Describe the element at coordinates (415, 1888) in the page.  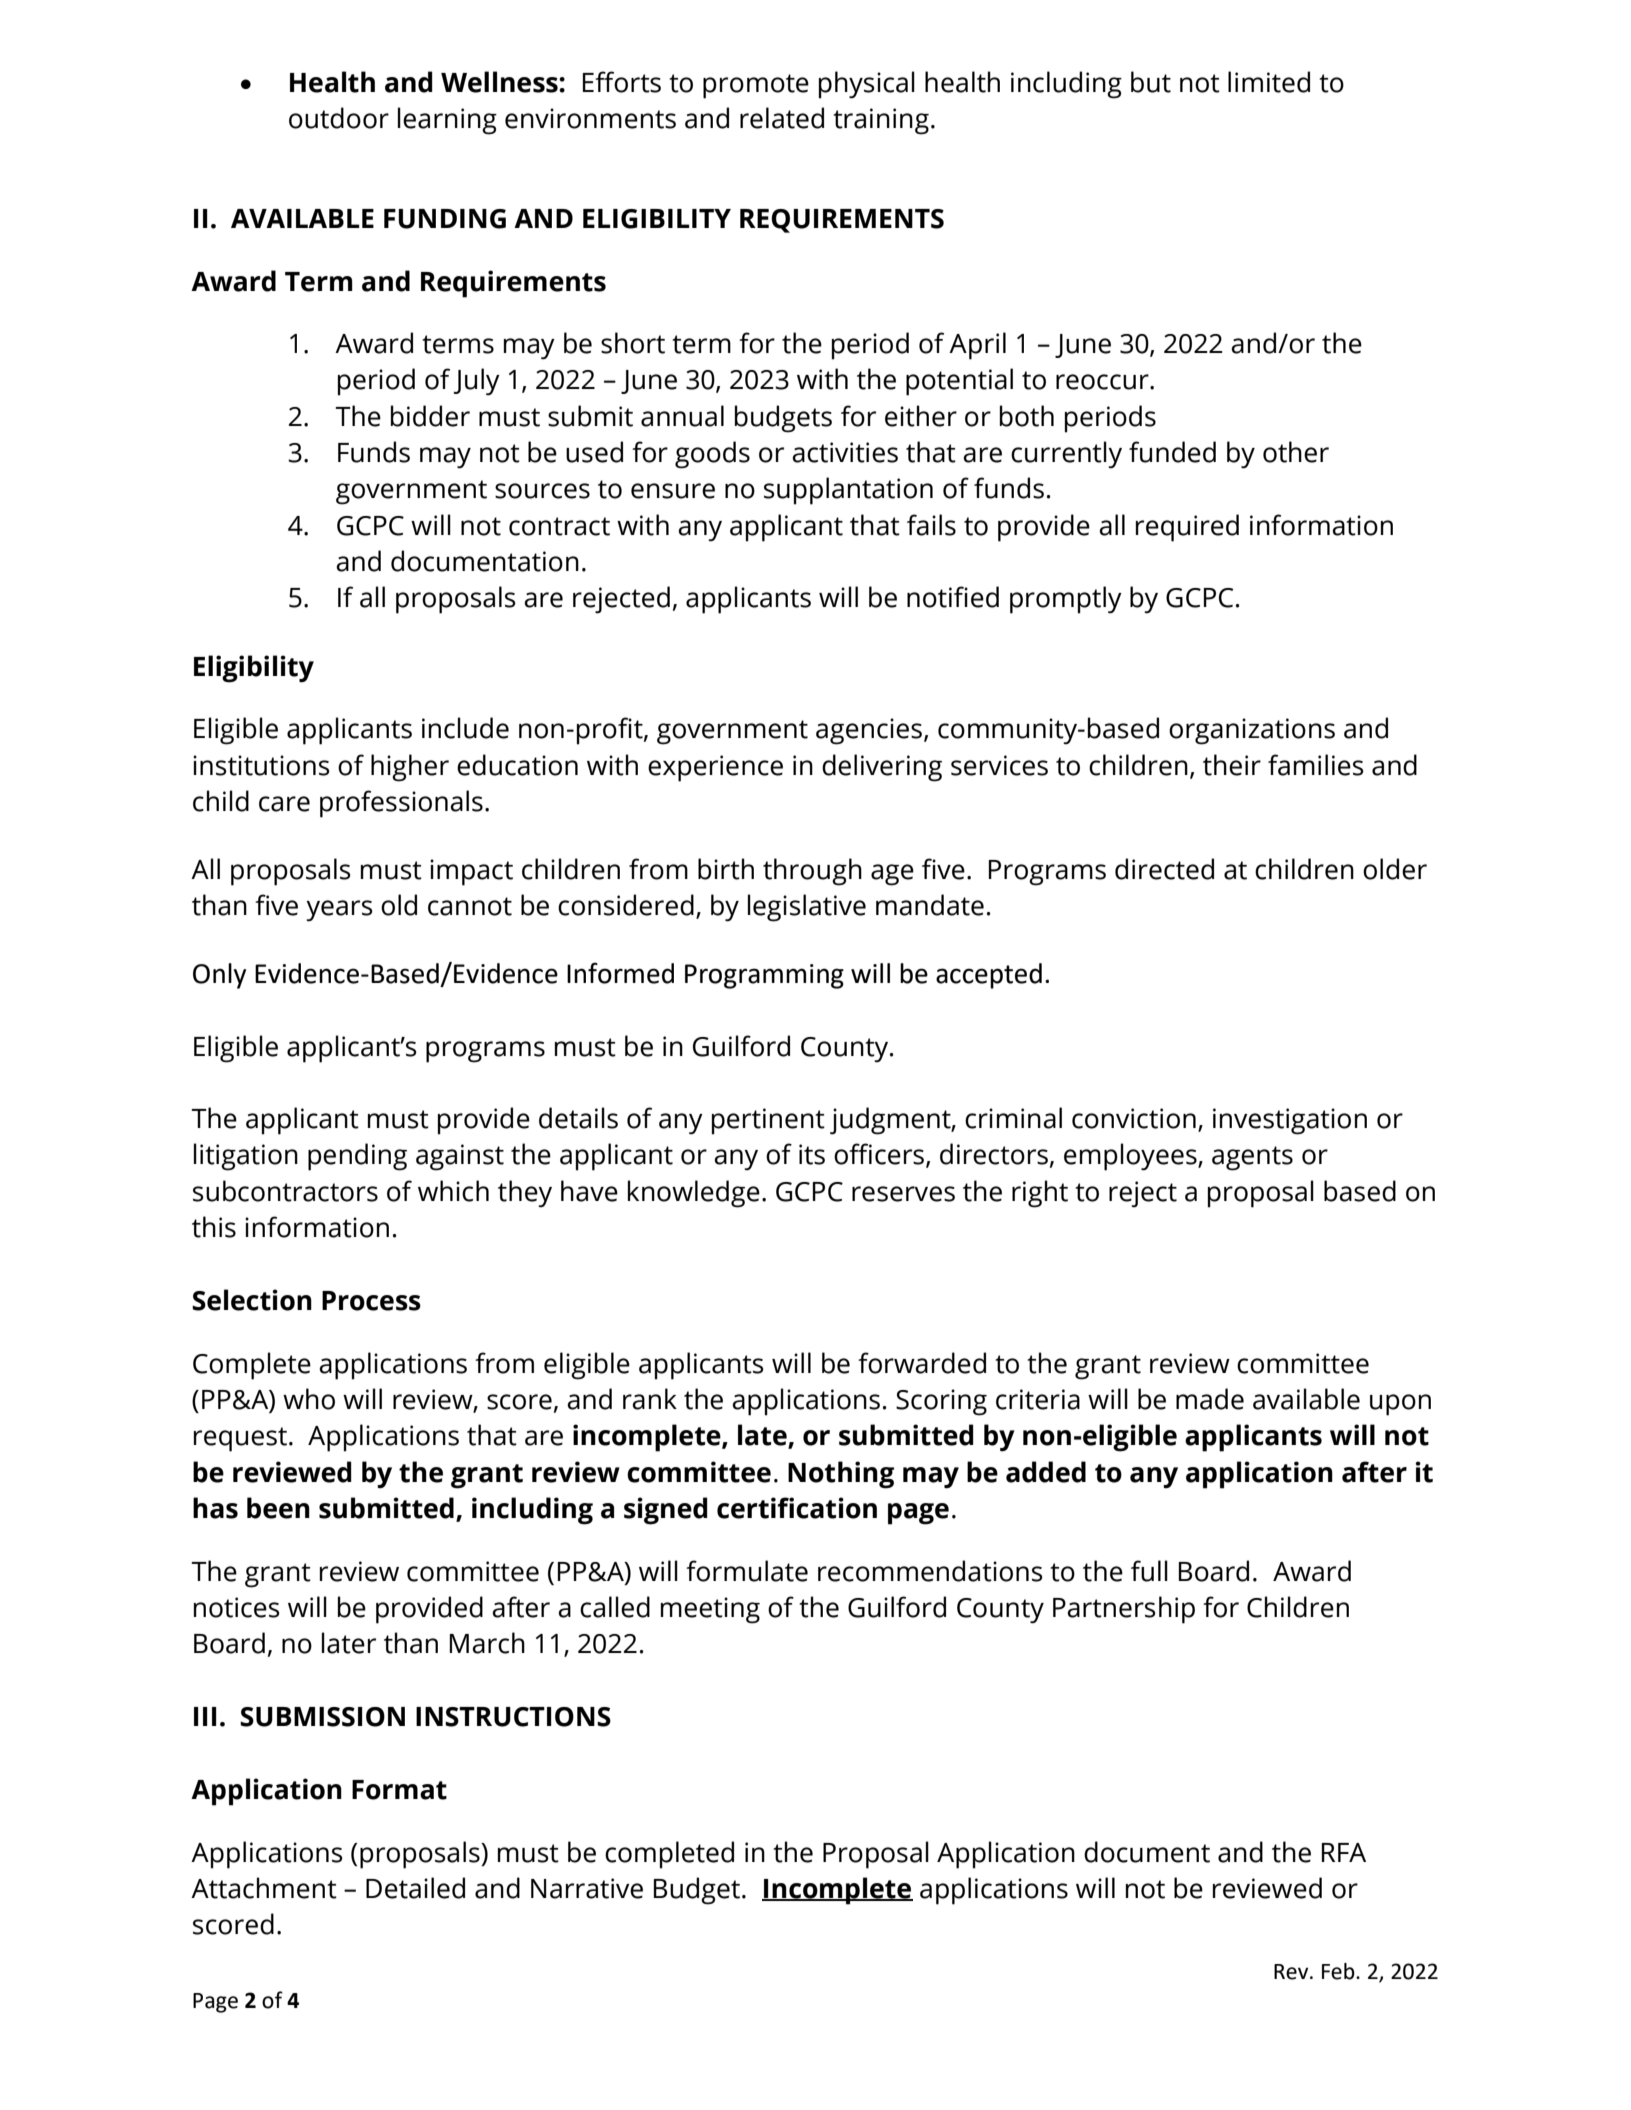
I see `Detailed` at that location.
